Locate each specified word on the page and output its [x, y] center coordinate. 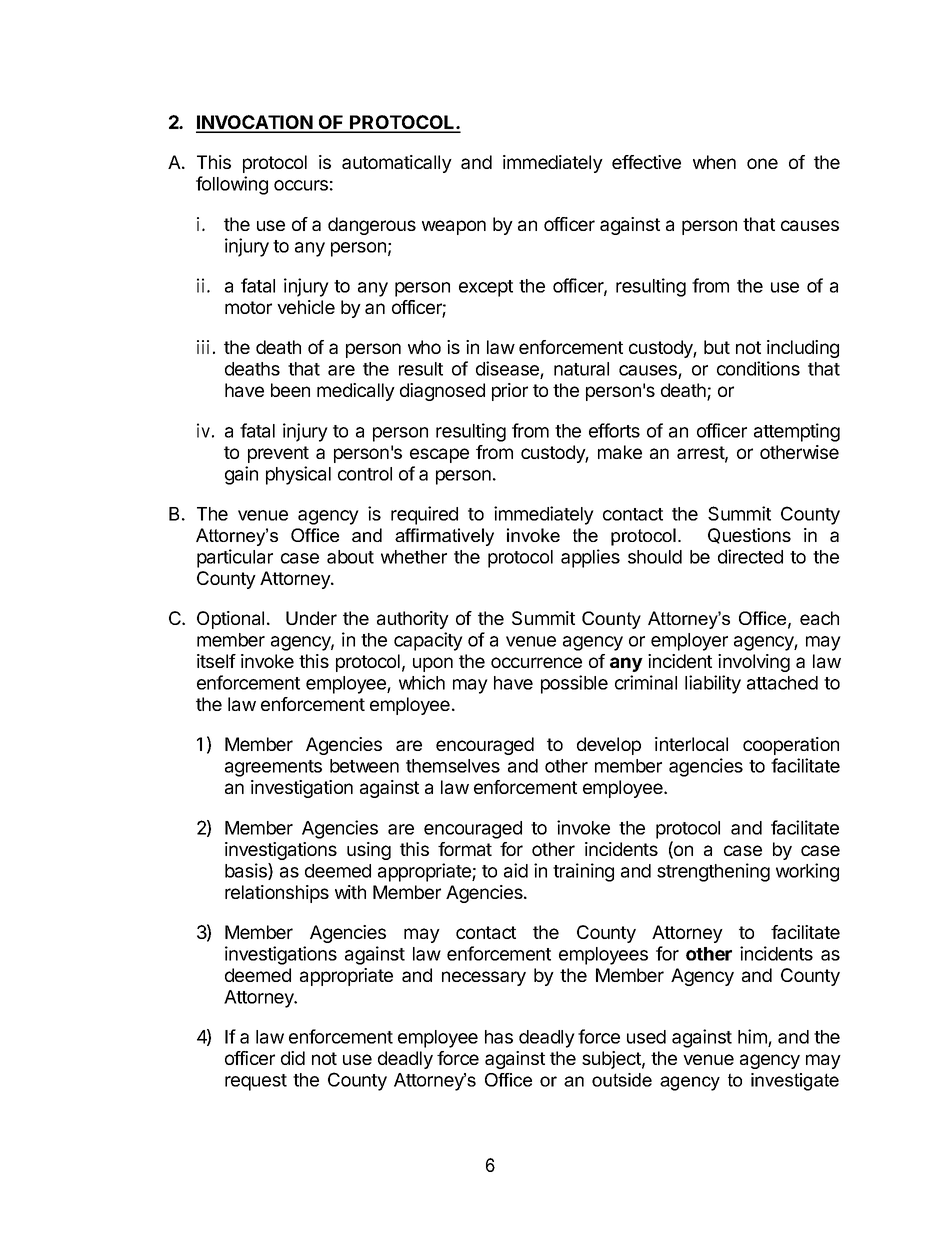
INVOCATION [255, 123]
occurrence [536, 662]
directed [750, 556]
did [293, 1058]
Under [311, 618]
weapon [454, 227]
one [762, 163]
